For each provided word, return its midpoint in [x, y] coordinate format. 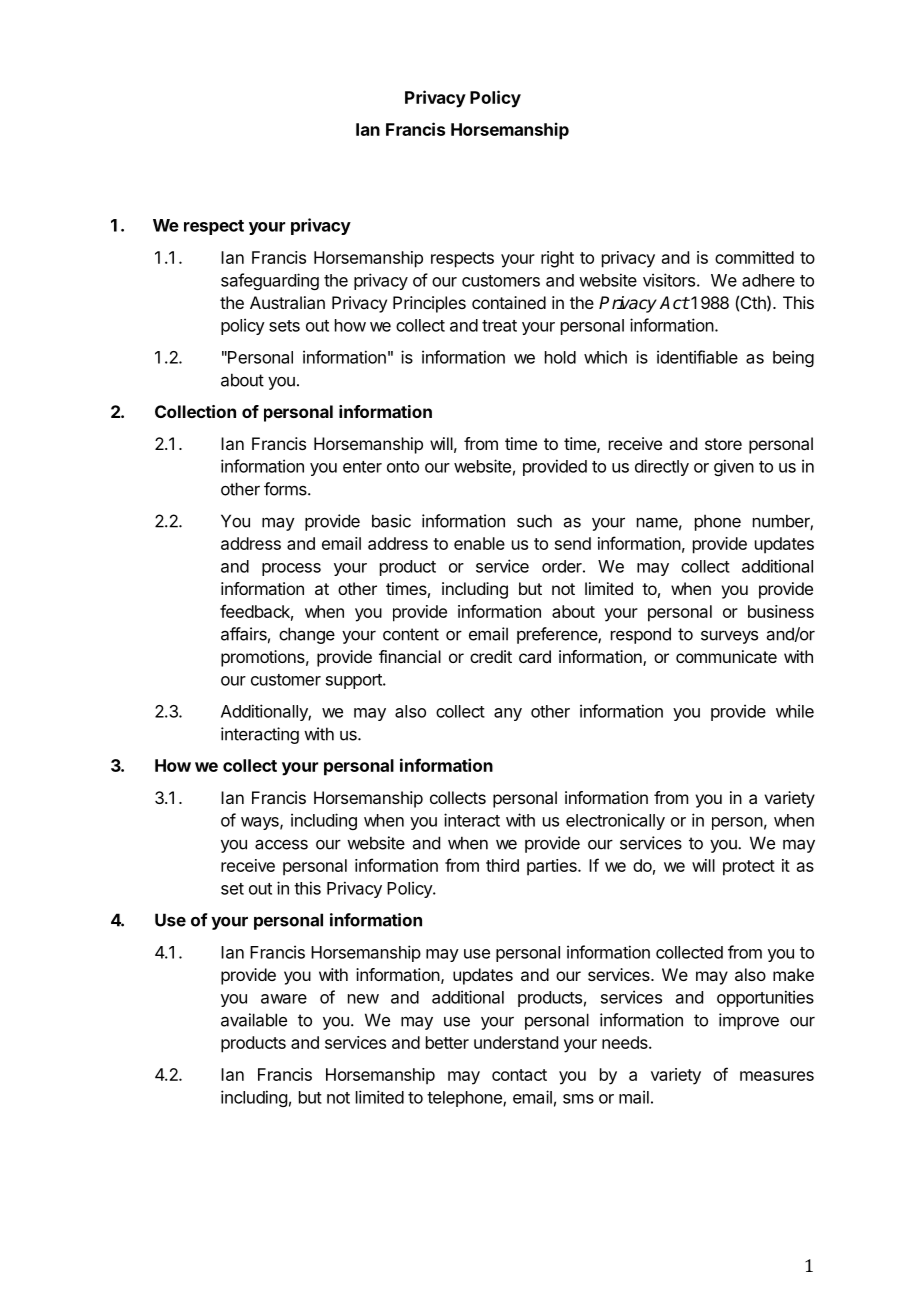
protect [749, 868]
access [281, 844]
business [781, 611]
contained [509, 302]
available [254, 1020]
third [502, 865]
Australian [287, 302]
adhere [768, 280]
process [291, 569]
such [534, 521]
